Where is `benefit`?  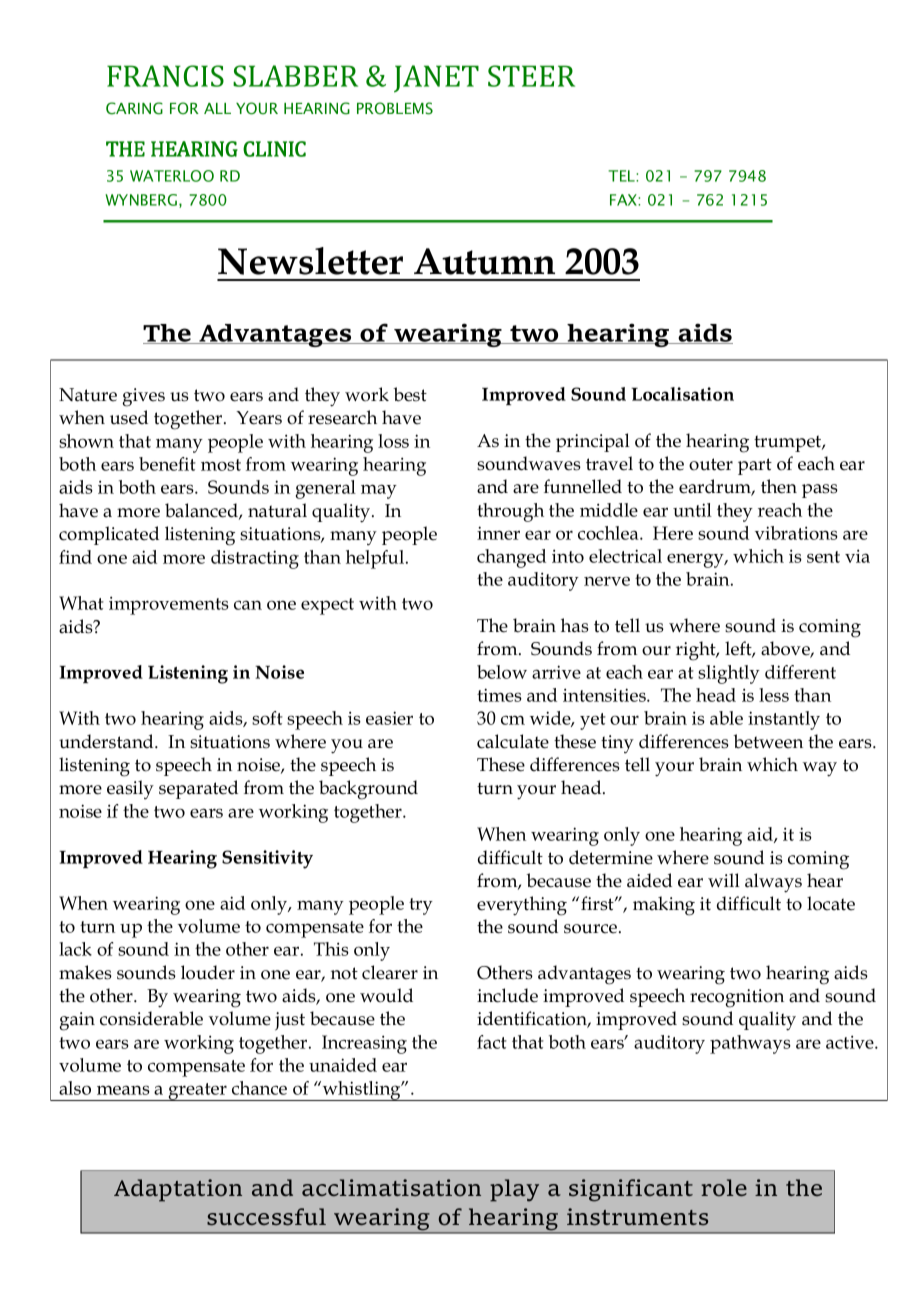
benefit is located at coordinates (167, 464).
